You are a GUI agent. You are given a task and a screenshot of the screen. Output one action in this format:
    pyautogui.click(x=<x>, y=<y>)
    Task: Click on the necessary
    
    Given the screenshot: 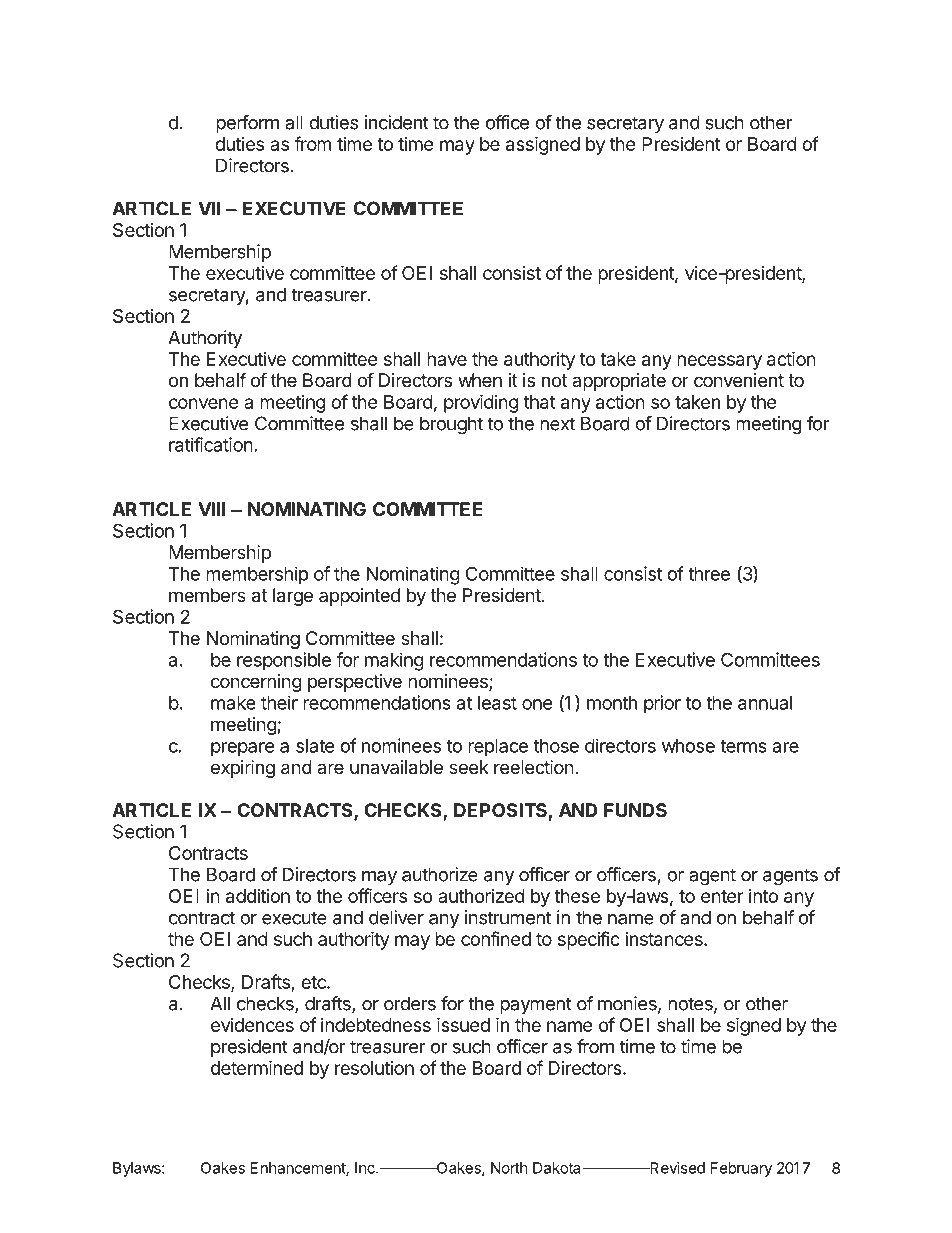 What is the action you would take?
    pyautogui.click(x=719, y=362)
